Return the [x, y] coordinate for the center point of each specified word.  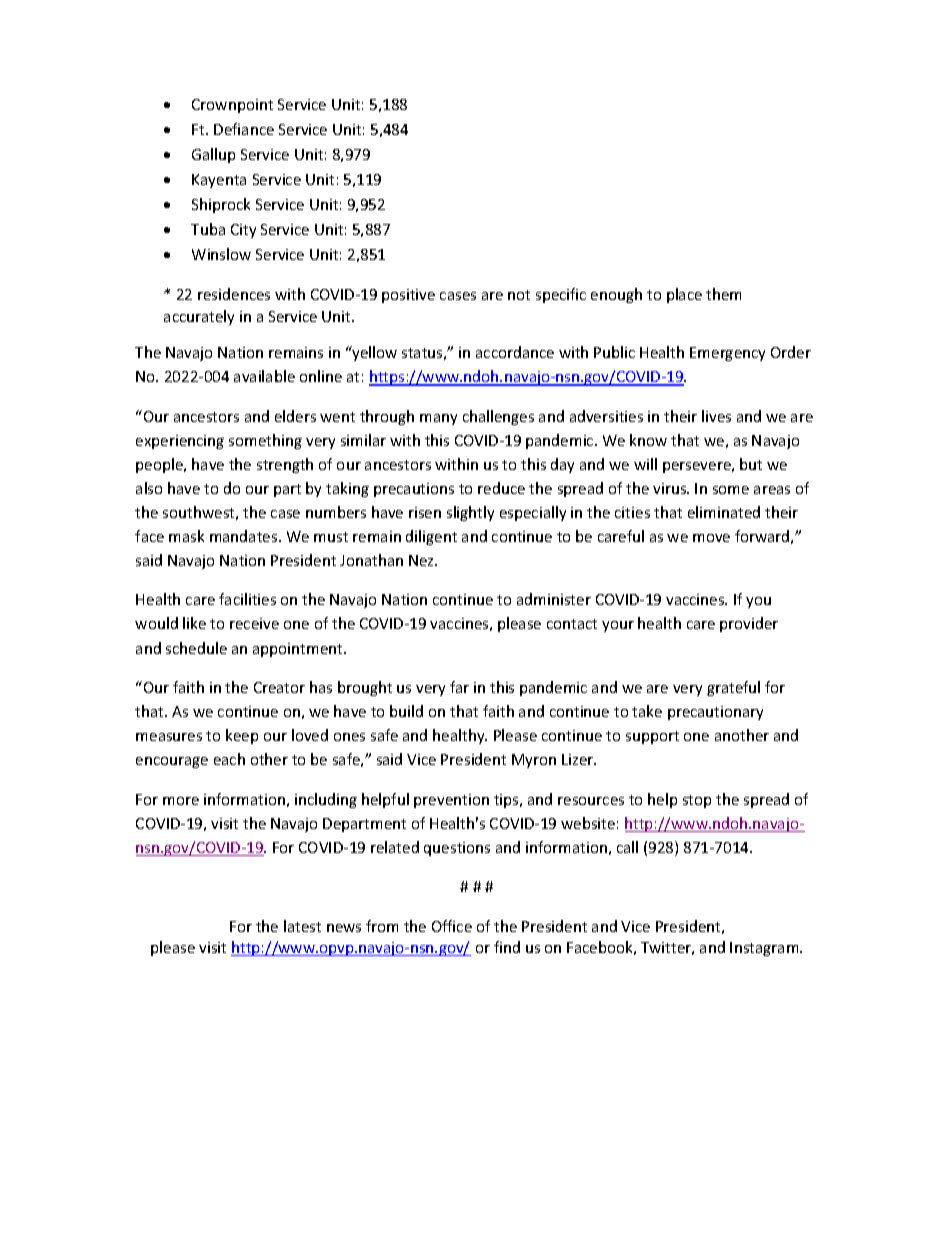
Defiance [244, 129]
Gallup [213, 155]
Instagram [765, 949]
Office [452, 926]
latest [302, 926]
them [723, 294]
